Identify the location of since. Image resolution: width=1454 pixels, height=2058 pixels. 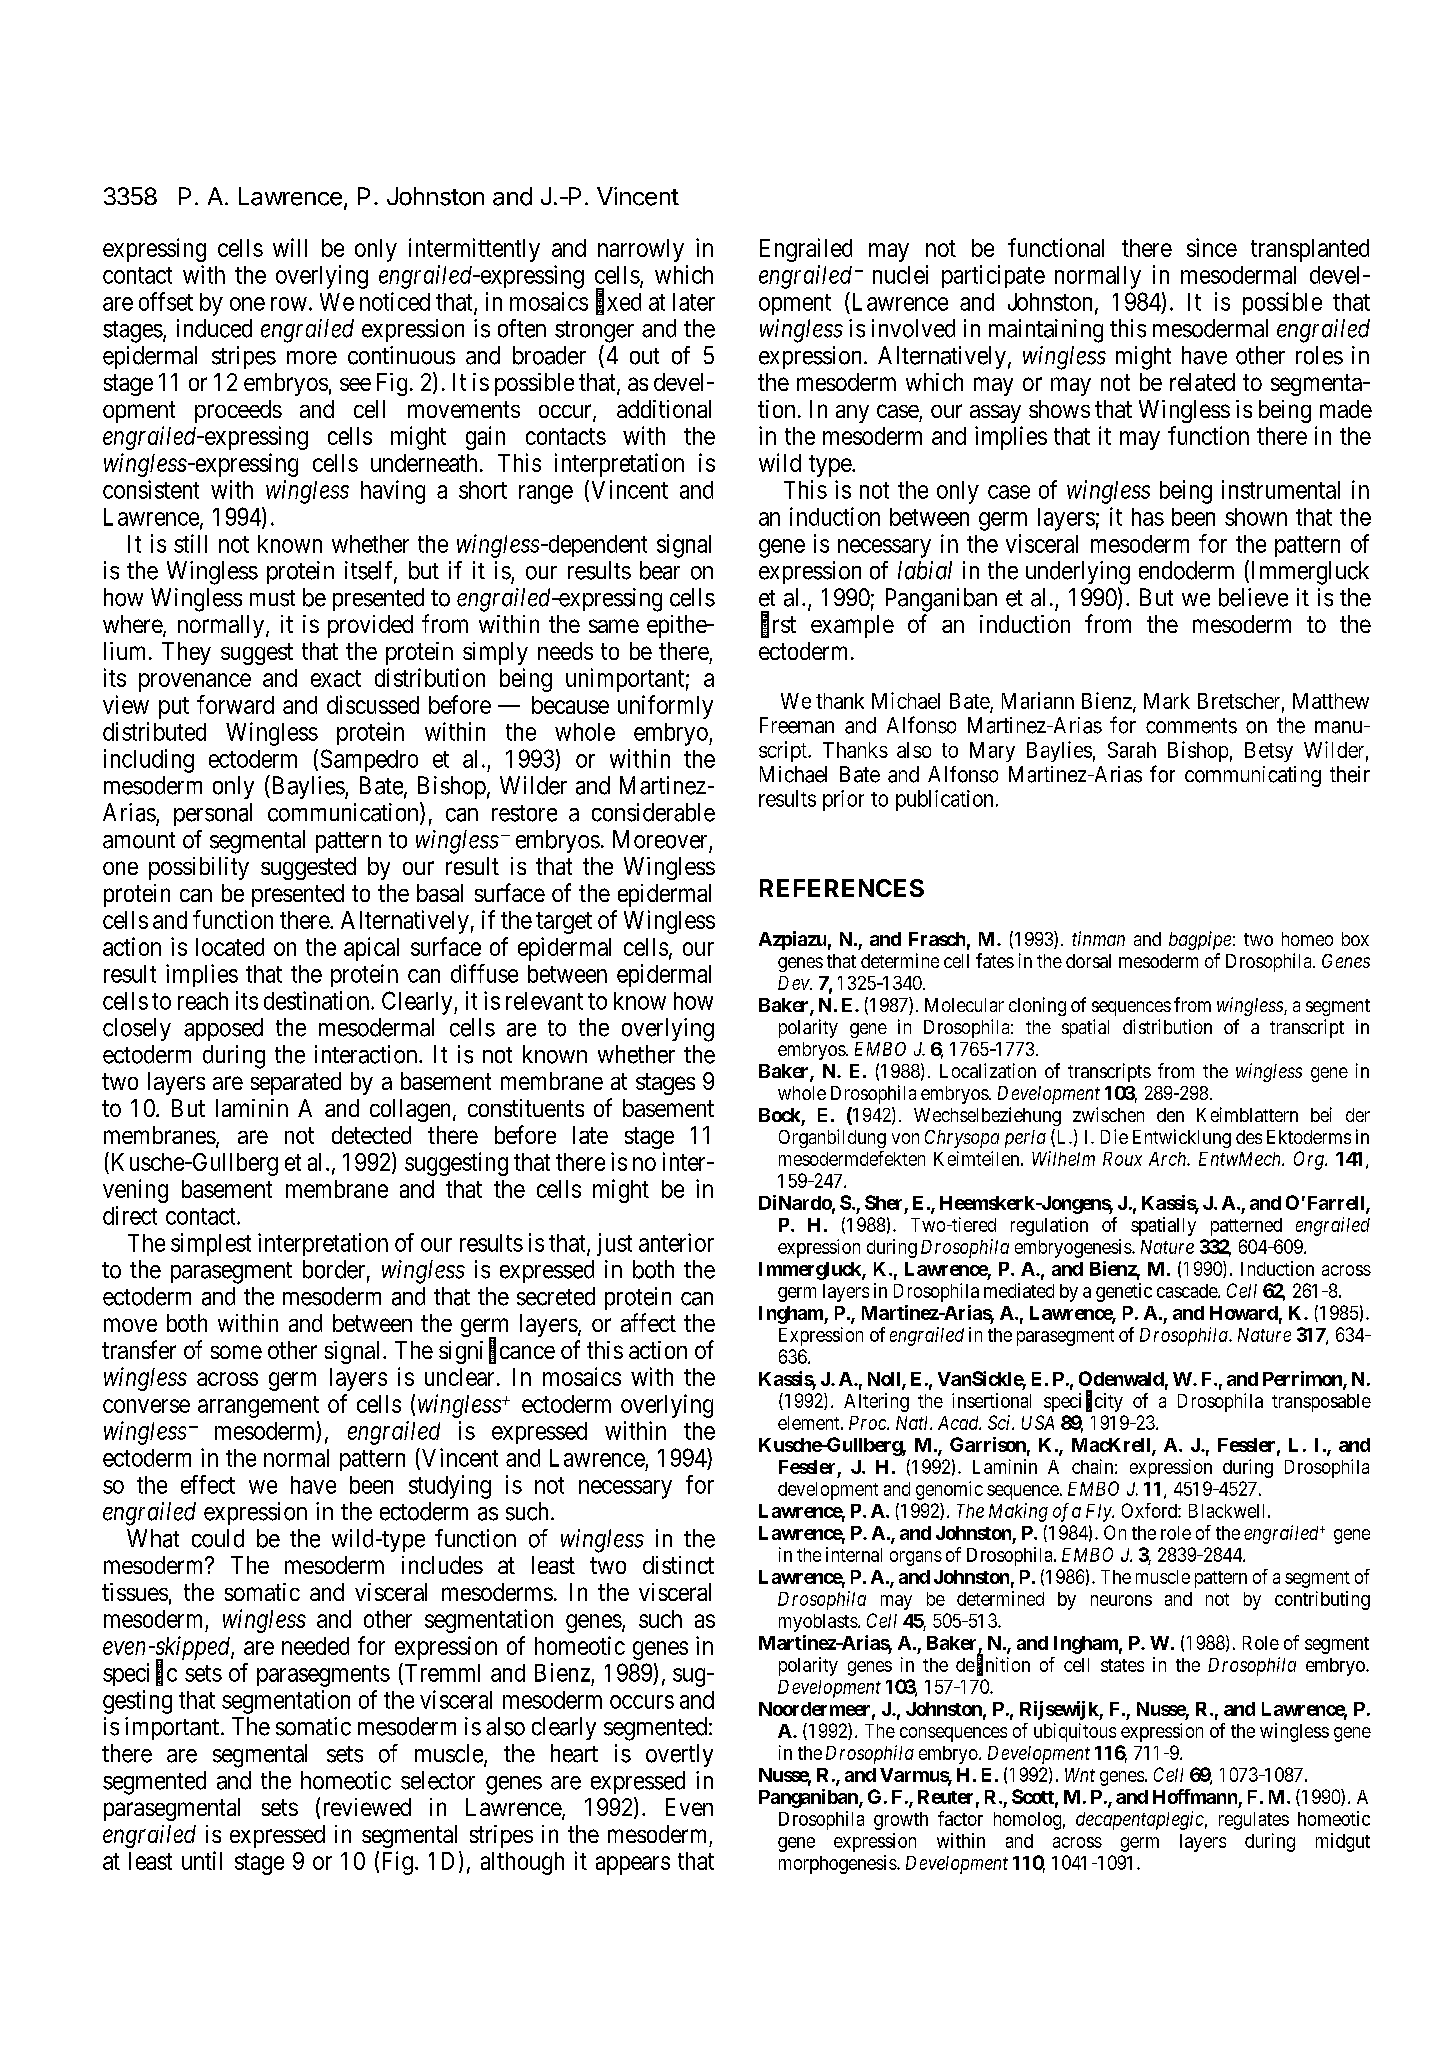
(1212, 247).
